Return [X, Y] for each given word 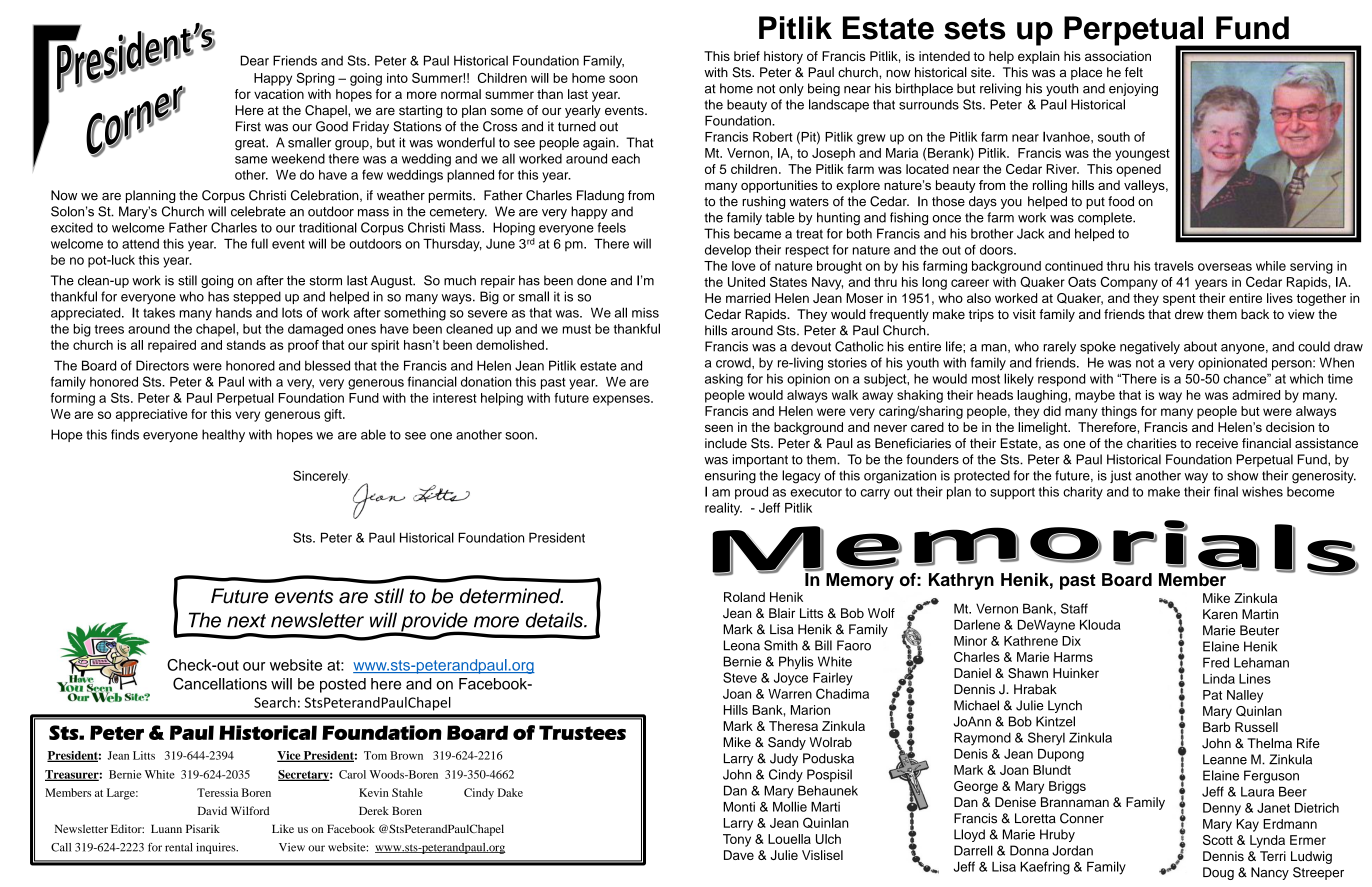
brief [747, 56]
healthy [223, 435]
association [1118, 56]
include [726, 443]
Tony [737, 840]
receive [1217, 443]
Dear [254, 60]
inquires [217, 848]
